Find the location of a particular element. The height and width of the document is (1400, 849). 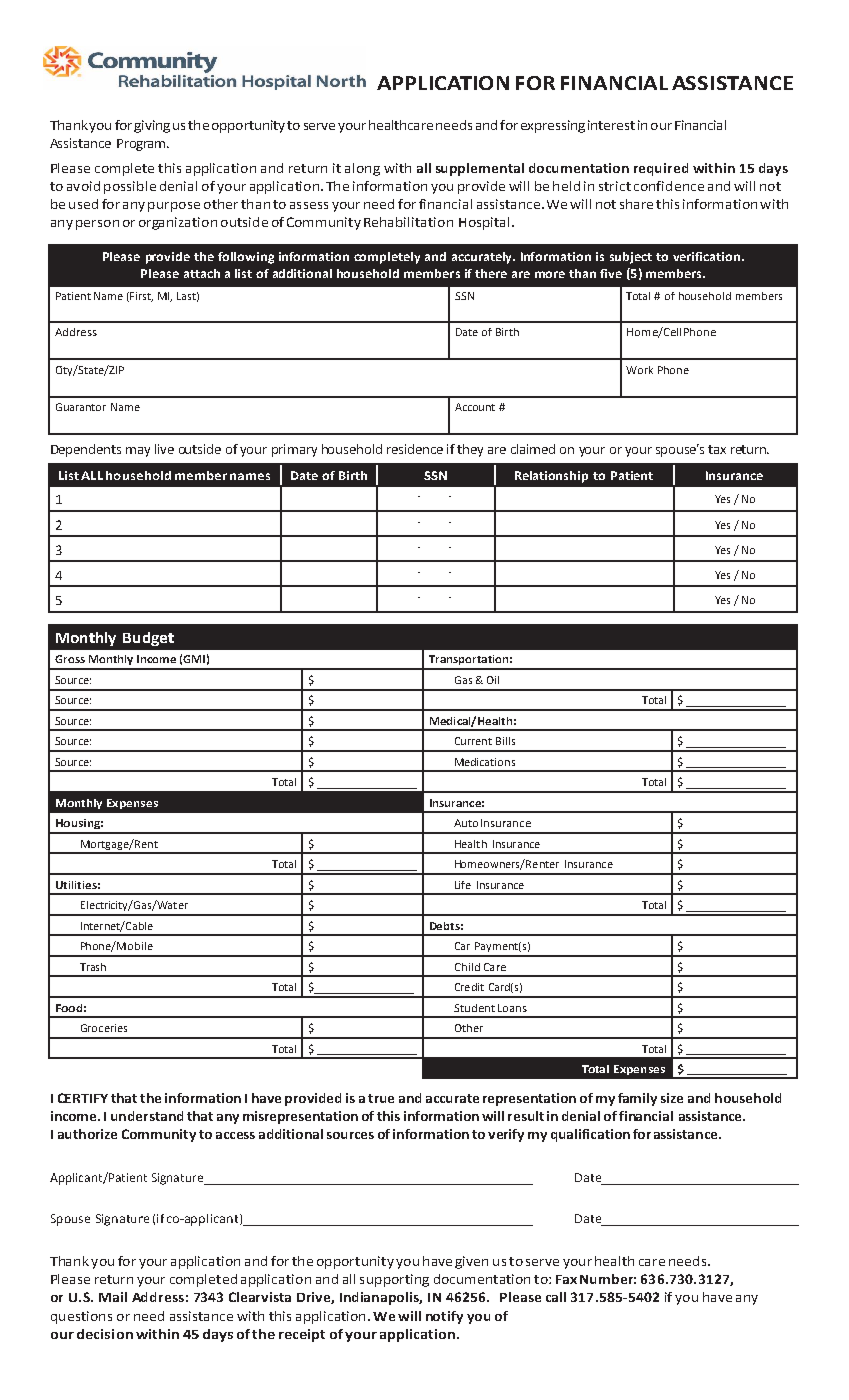

required is located at coordinates (661, 169).
